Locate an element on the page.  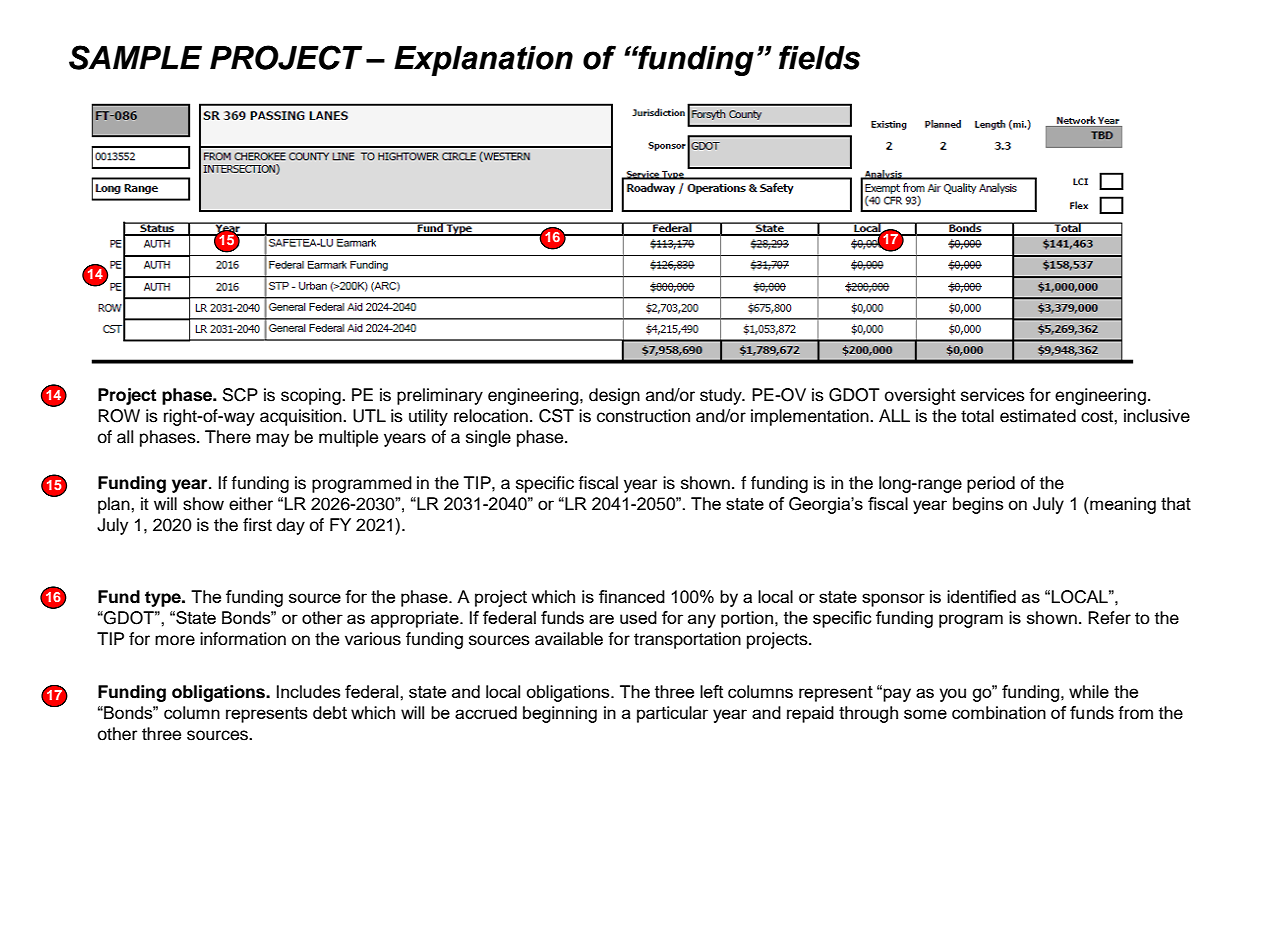
left is located at coordinates (711, 691).
